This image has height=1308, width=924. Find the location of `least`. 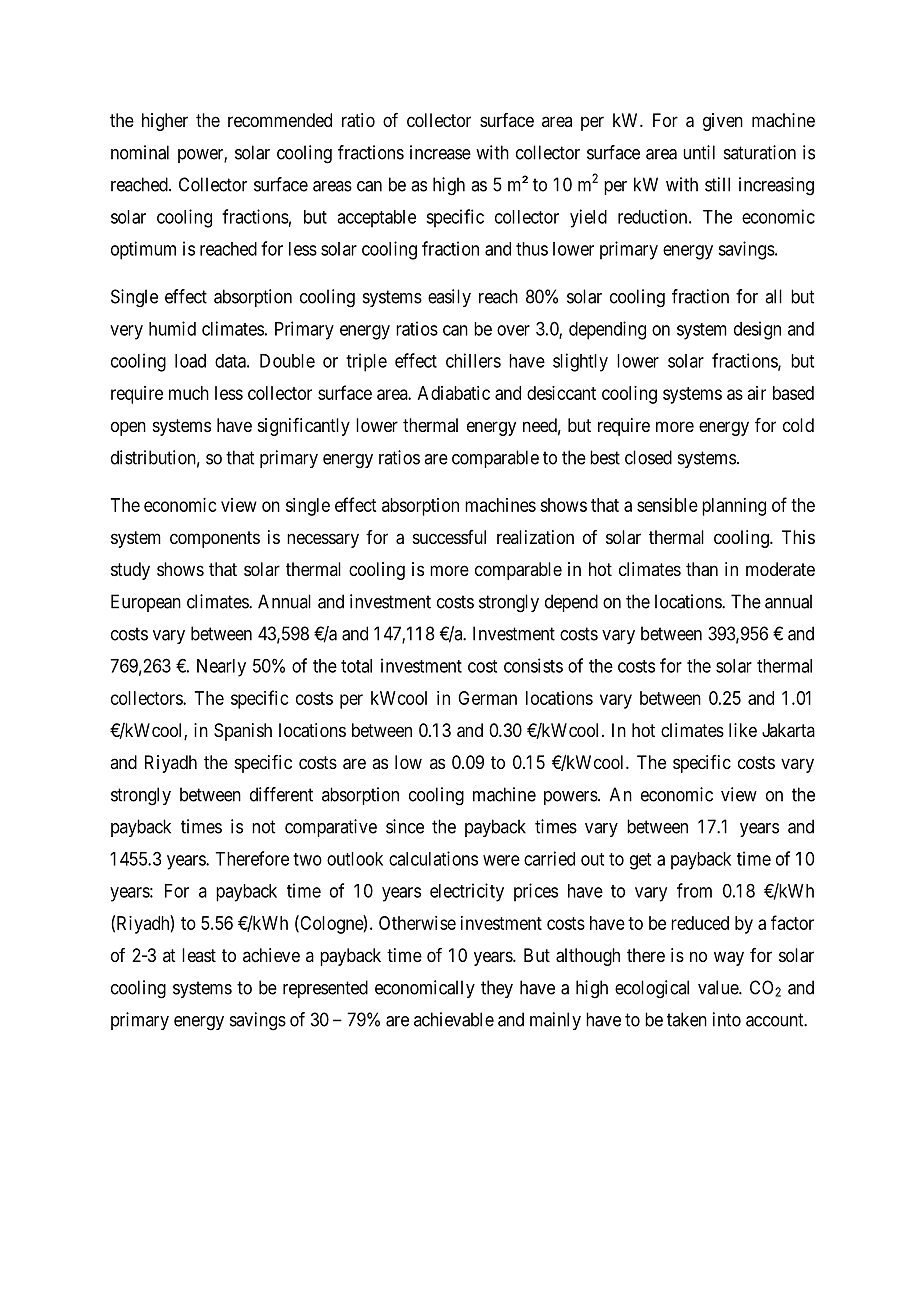

least is located at coordinates (199, 955).
